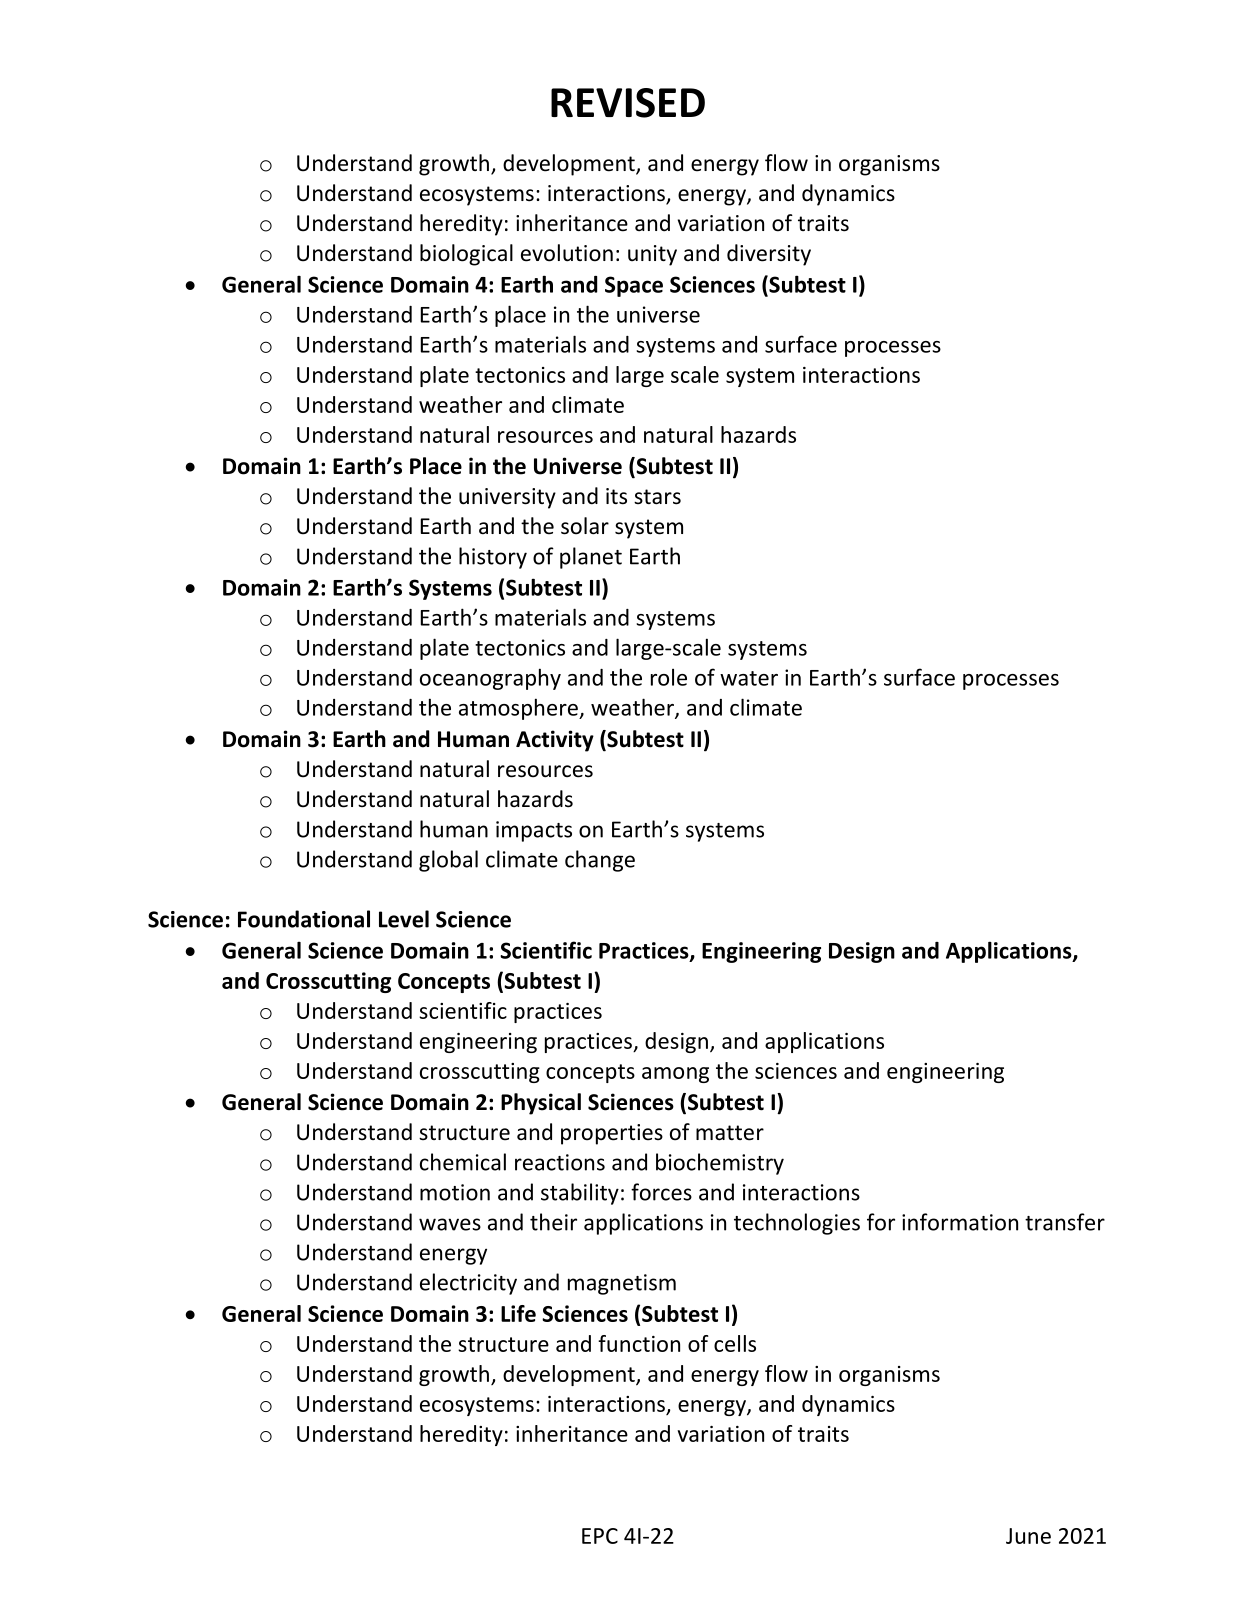 The width and height of the screenshot is (1255, 1624). What do you see at coordinates (600, 1536) in the screenshot?
I see `EPC` at bounding box center [600, 1536].
